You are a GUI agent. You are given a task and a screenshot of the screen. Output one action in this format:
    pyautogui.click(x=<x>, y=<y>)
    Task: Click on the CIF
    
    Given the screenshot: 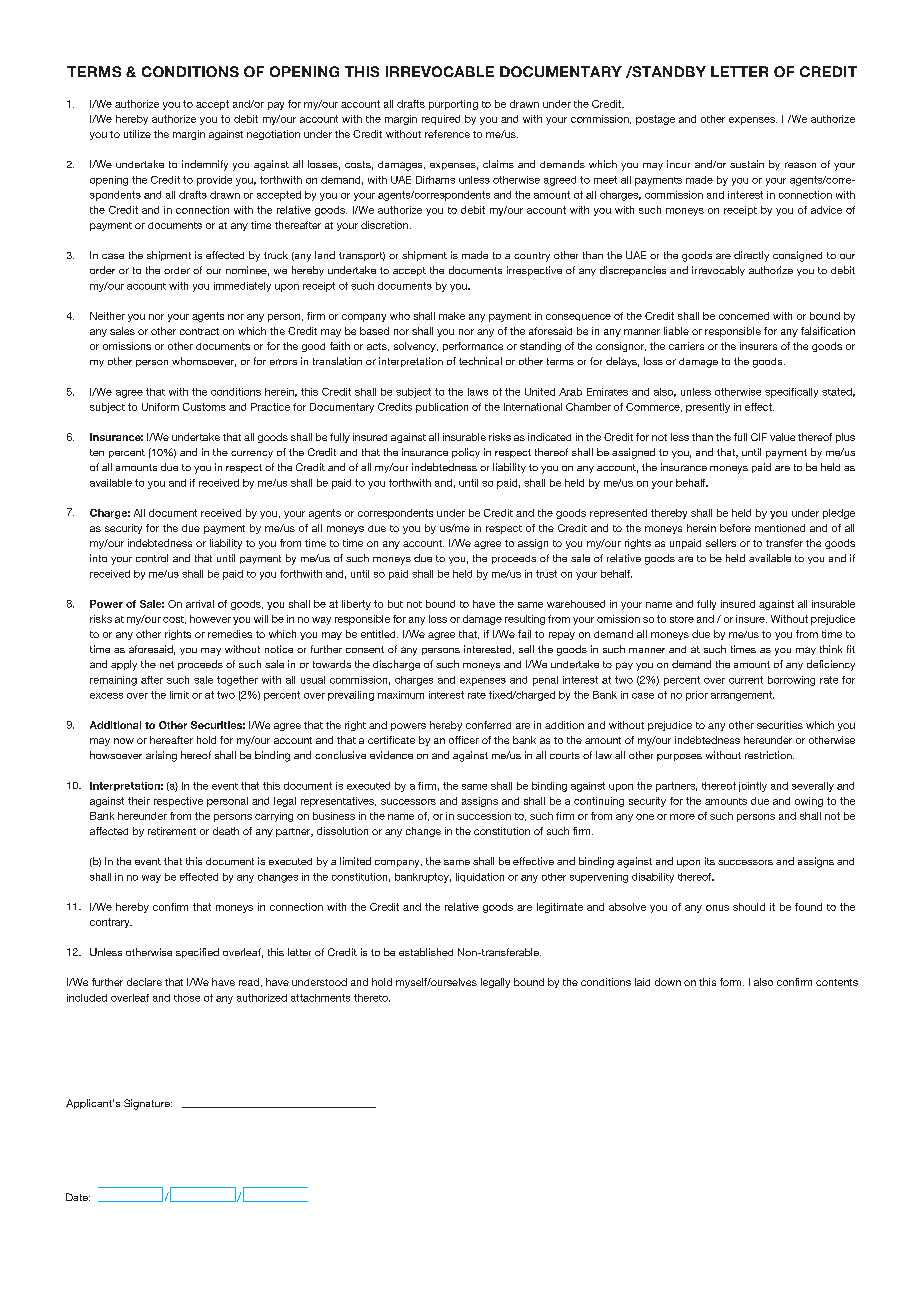 What is the action you would take?
    pyautogui.click(x=759, y=437)
